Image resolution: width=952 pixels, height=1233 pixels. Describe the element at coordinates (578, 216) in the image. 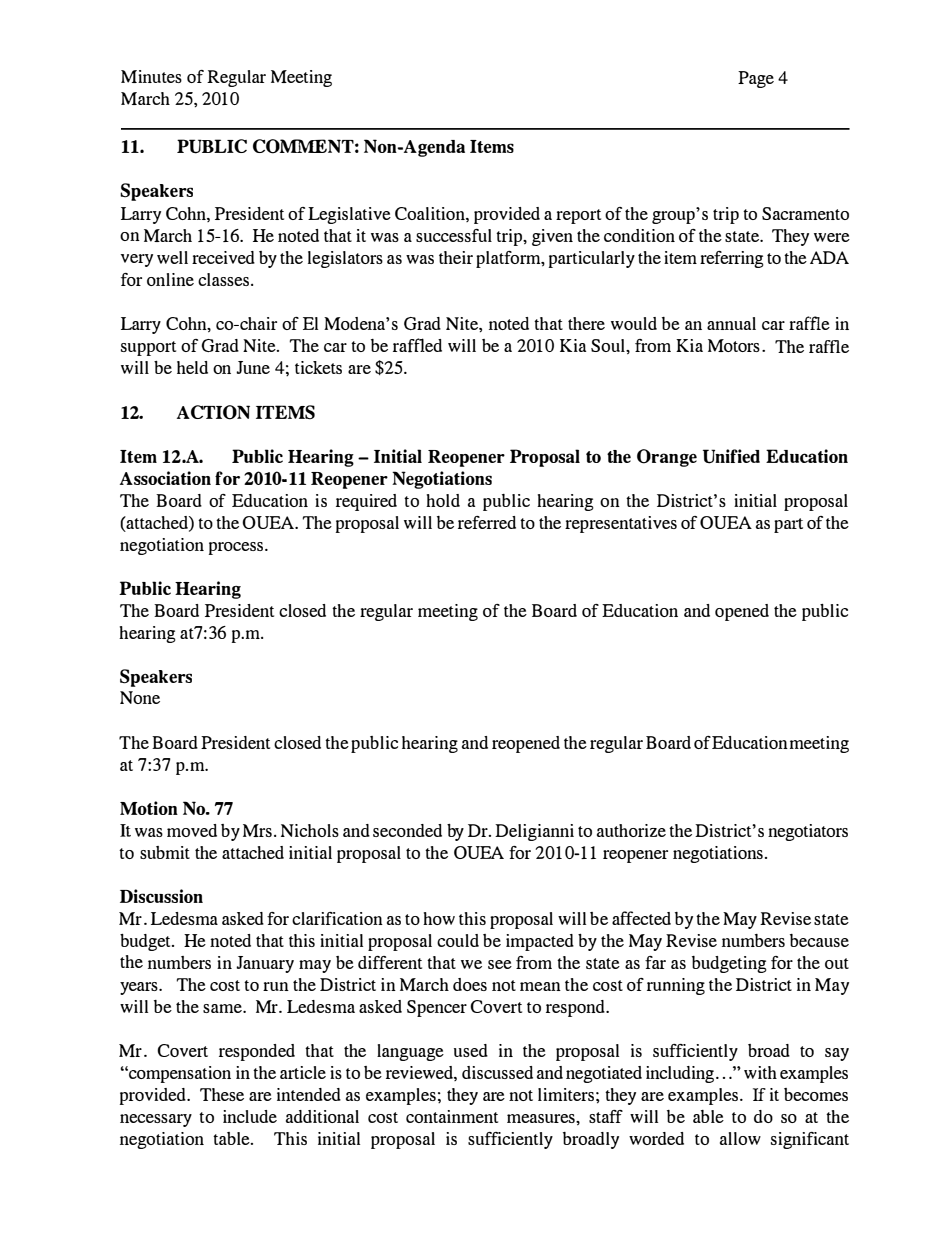

I see `report` at that location.
